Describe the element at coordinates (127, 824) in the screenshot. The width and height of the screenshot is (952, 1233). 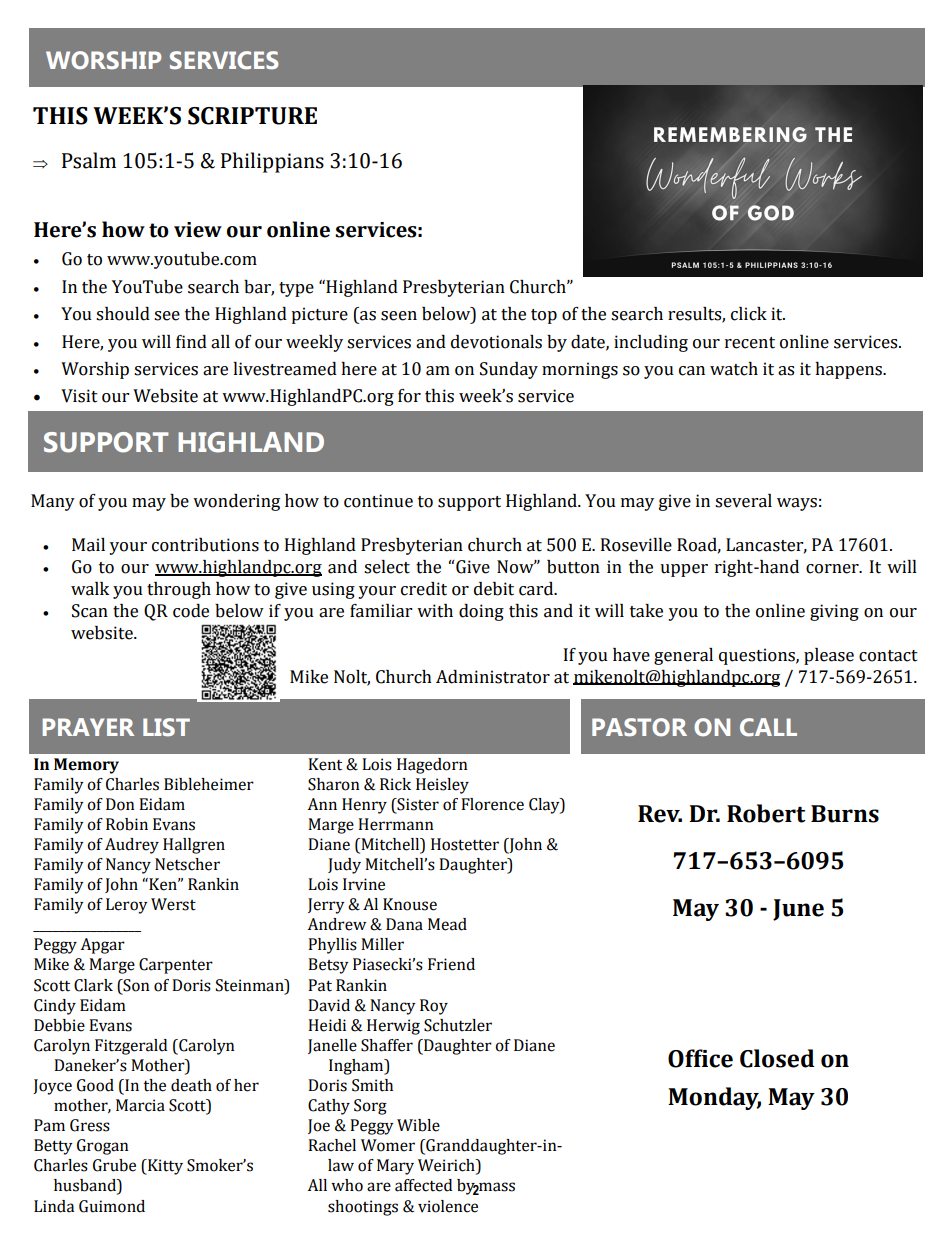
I see `Robin` at that location.
